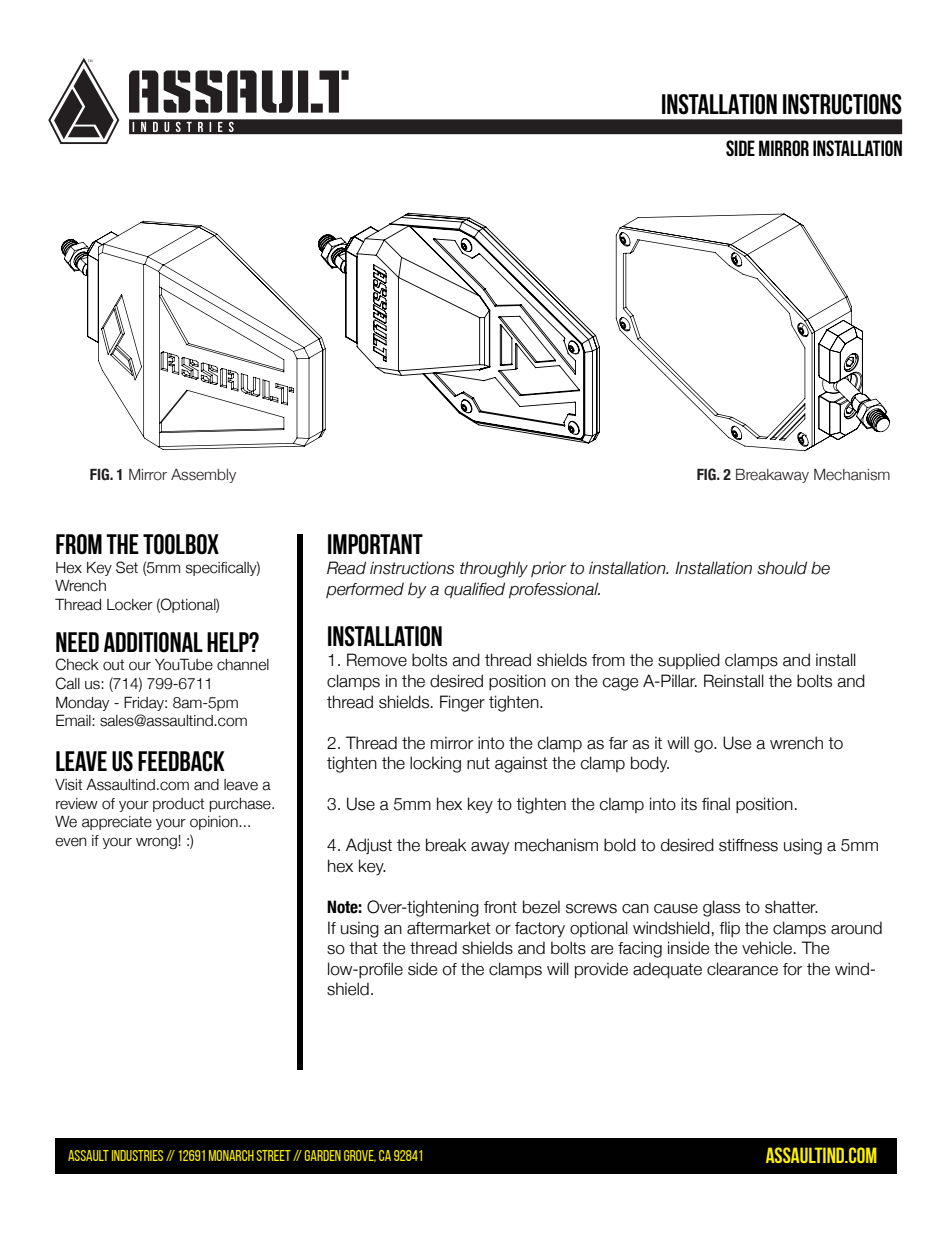 This screenshot has width=952, height=1233. What do you see at coordinates (137, 1155) in the screenshot?
I see `INDUSTRIES` at bounding box center [137, 1155].
